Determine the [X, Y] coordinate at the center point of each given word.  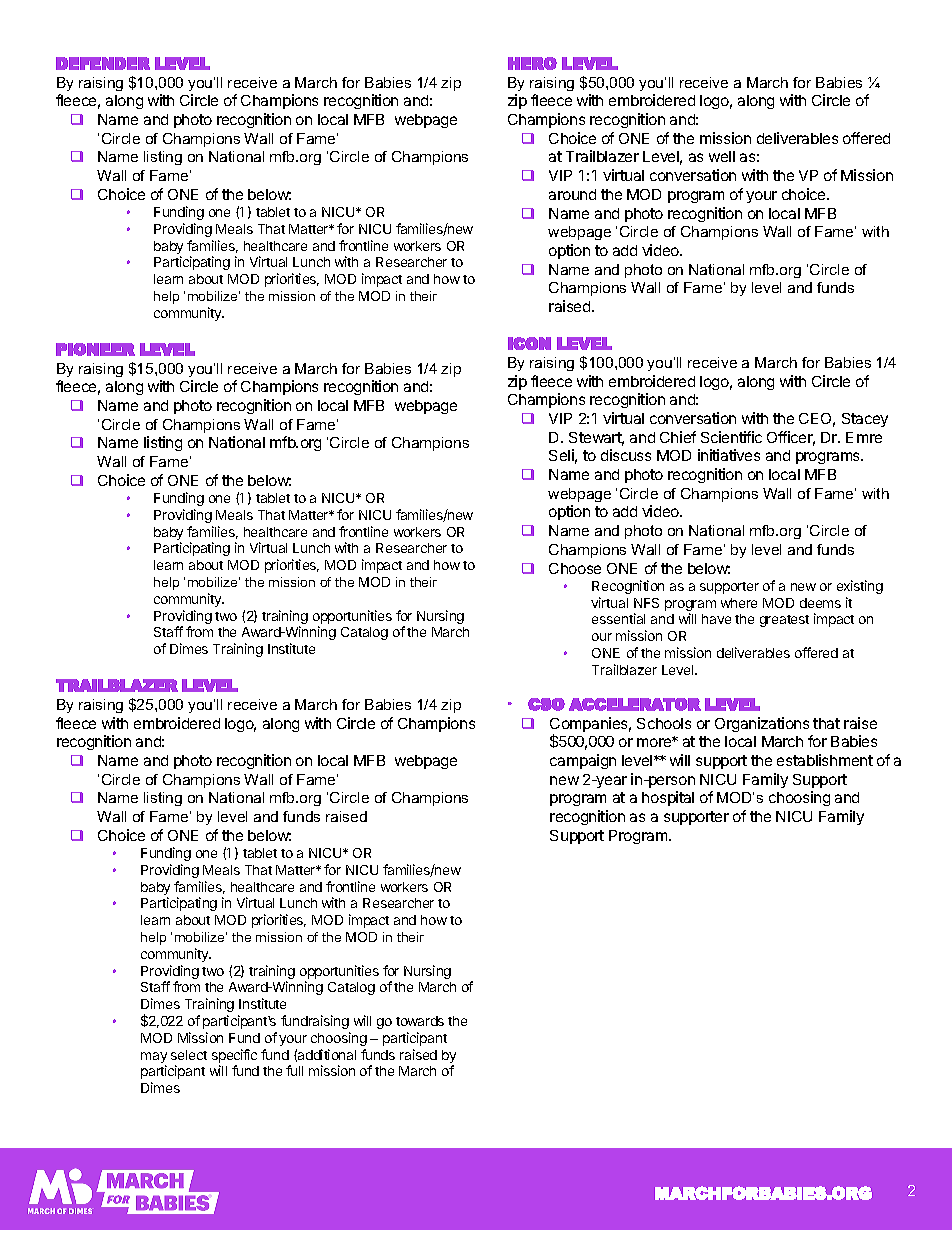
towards [420, 1021]
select [189, 1055]
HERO [532, 63]
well [722, 156]
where [739, 603]
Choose [575, 568]
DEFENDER [103, 63]
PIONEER [95, 349]
